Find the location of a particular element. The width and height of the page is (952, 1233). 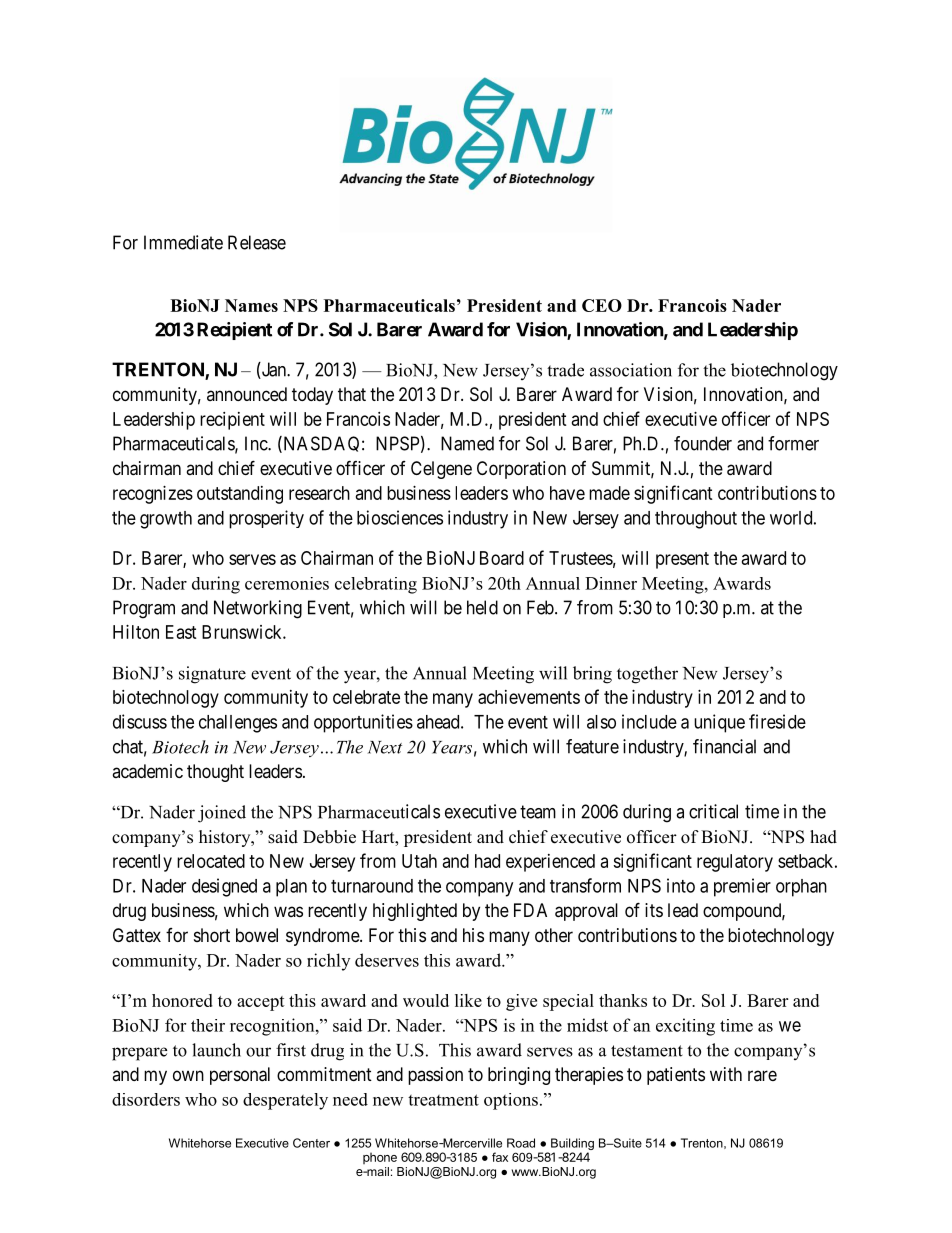

unique is located at coordinates (719, 723).
